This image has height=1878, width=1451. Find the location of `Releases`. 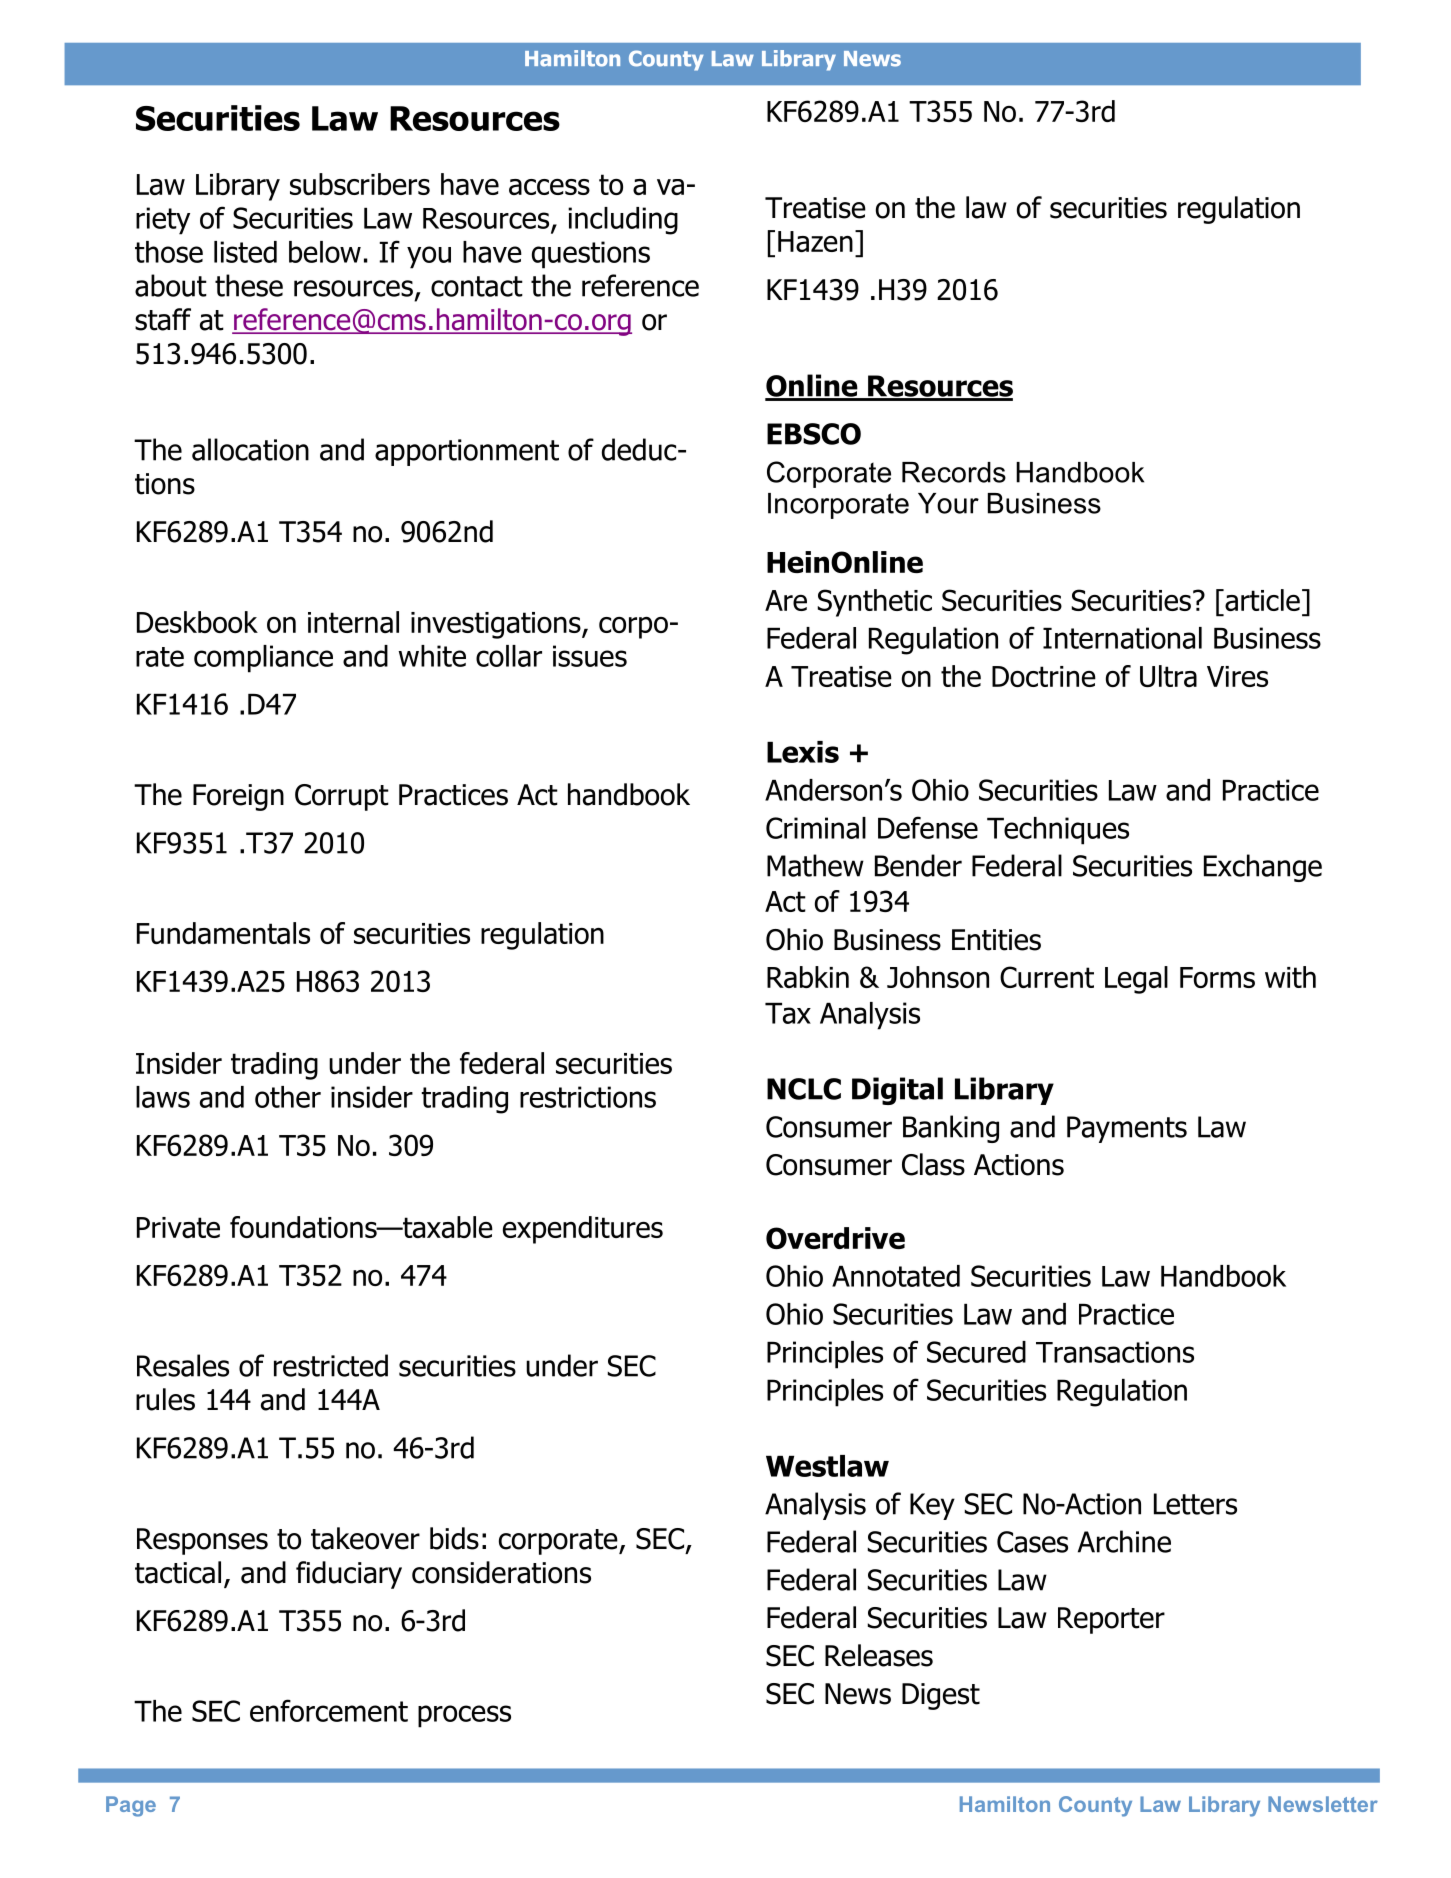

Releases is located at coordinates (879, 1655).
